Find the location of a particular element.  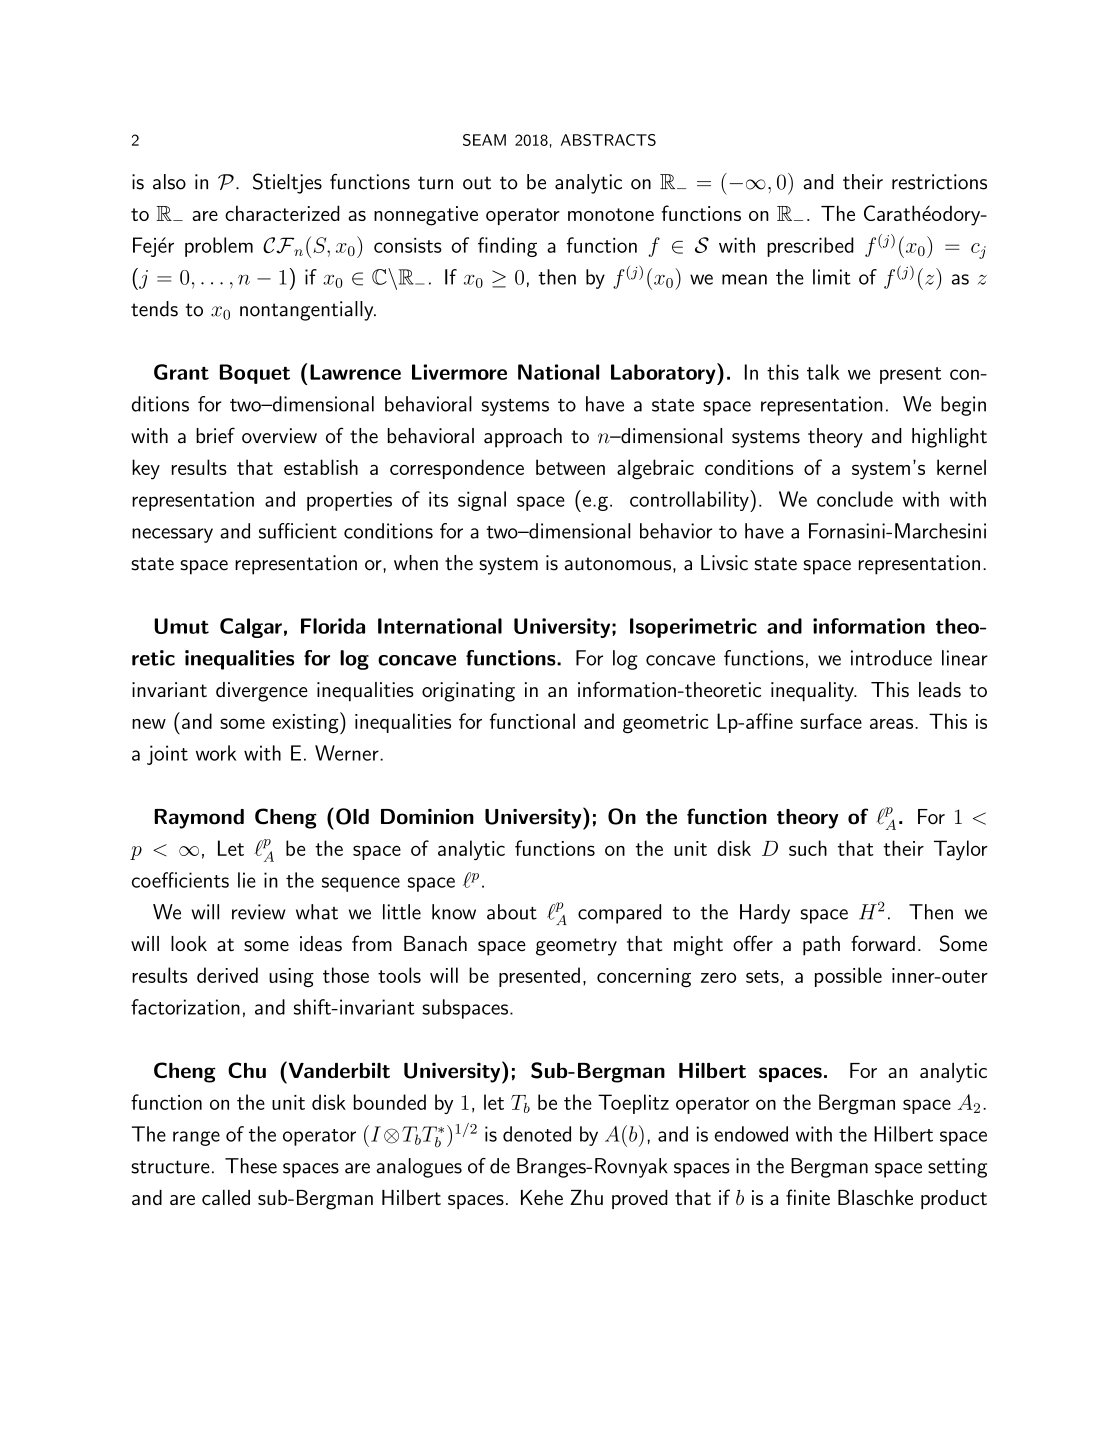

conclude is located at coordinates (855, 499).
